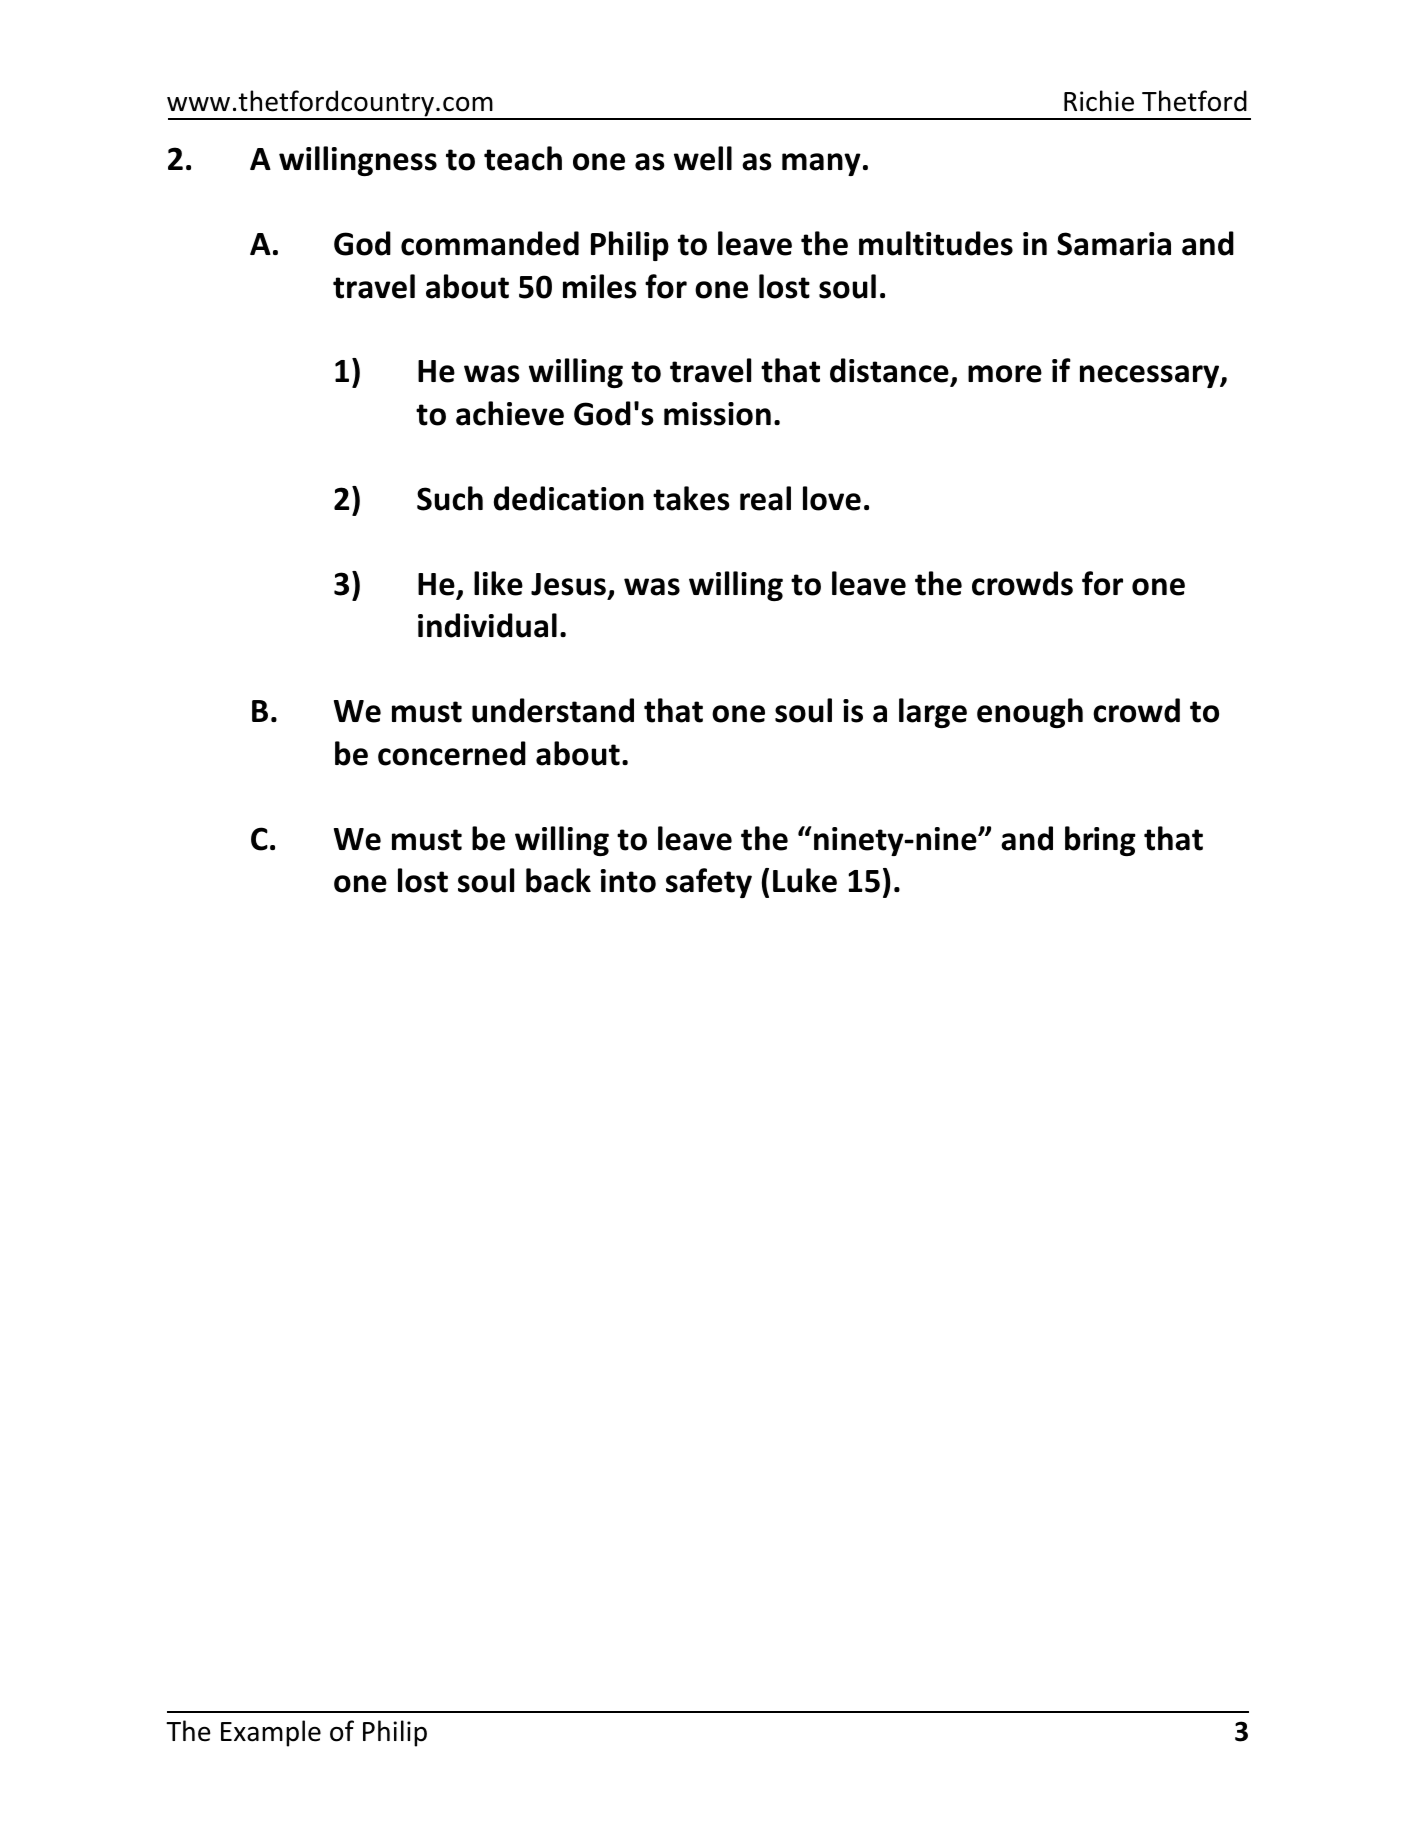 This screenshot has width=1416, height=1833. I want to click on Example, so click(271, 1733).
